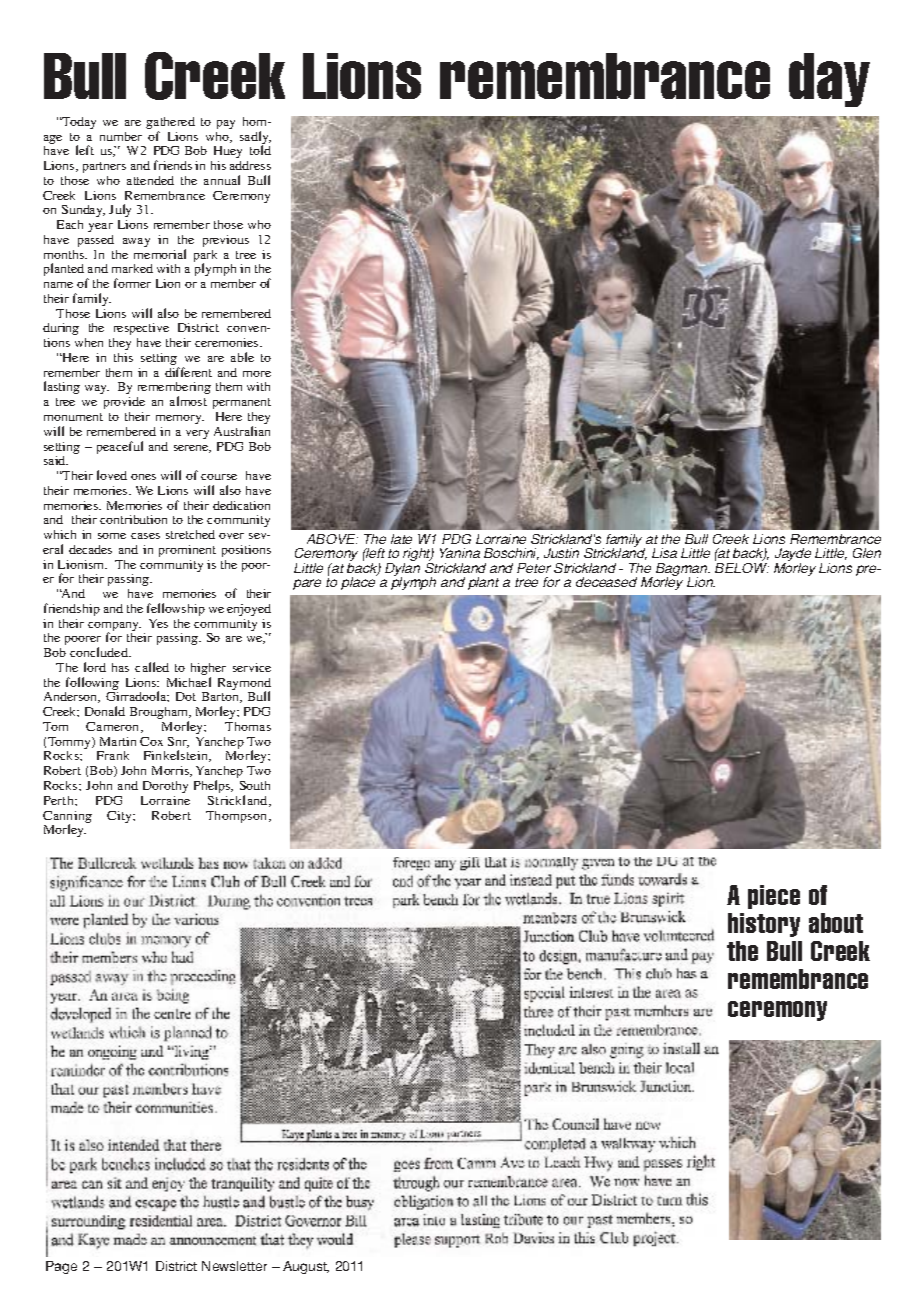 The width and height of the screenshot is (924, 1308). I want to click on memory, so click(180, 419).
